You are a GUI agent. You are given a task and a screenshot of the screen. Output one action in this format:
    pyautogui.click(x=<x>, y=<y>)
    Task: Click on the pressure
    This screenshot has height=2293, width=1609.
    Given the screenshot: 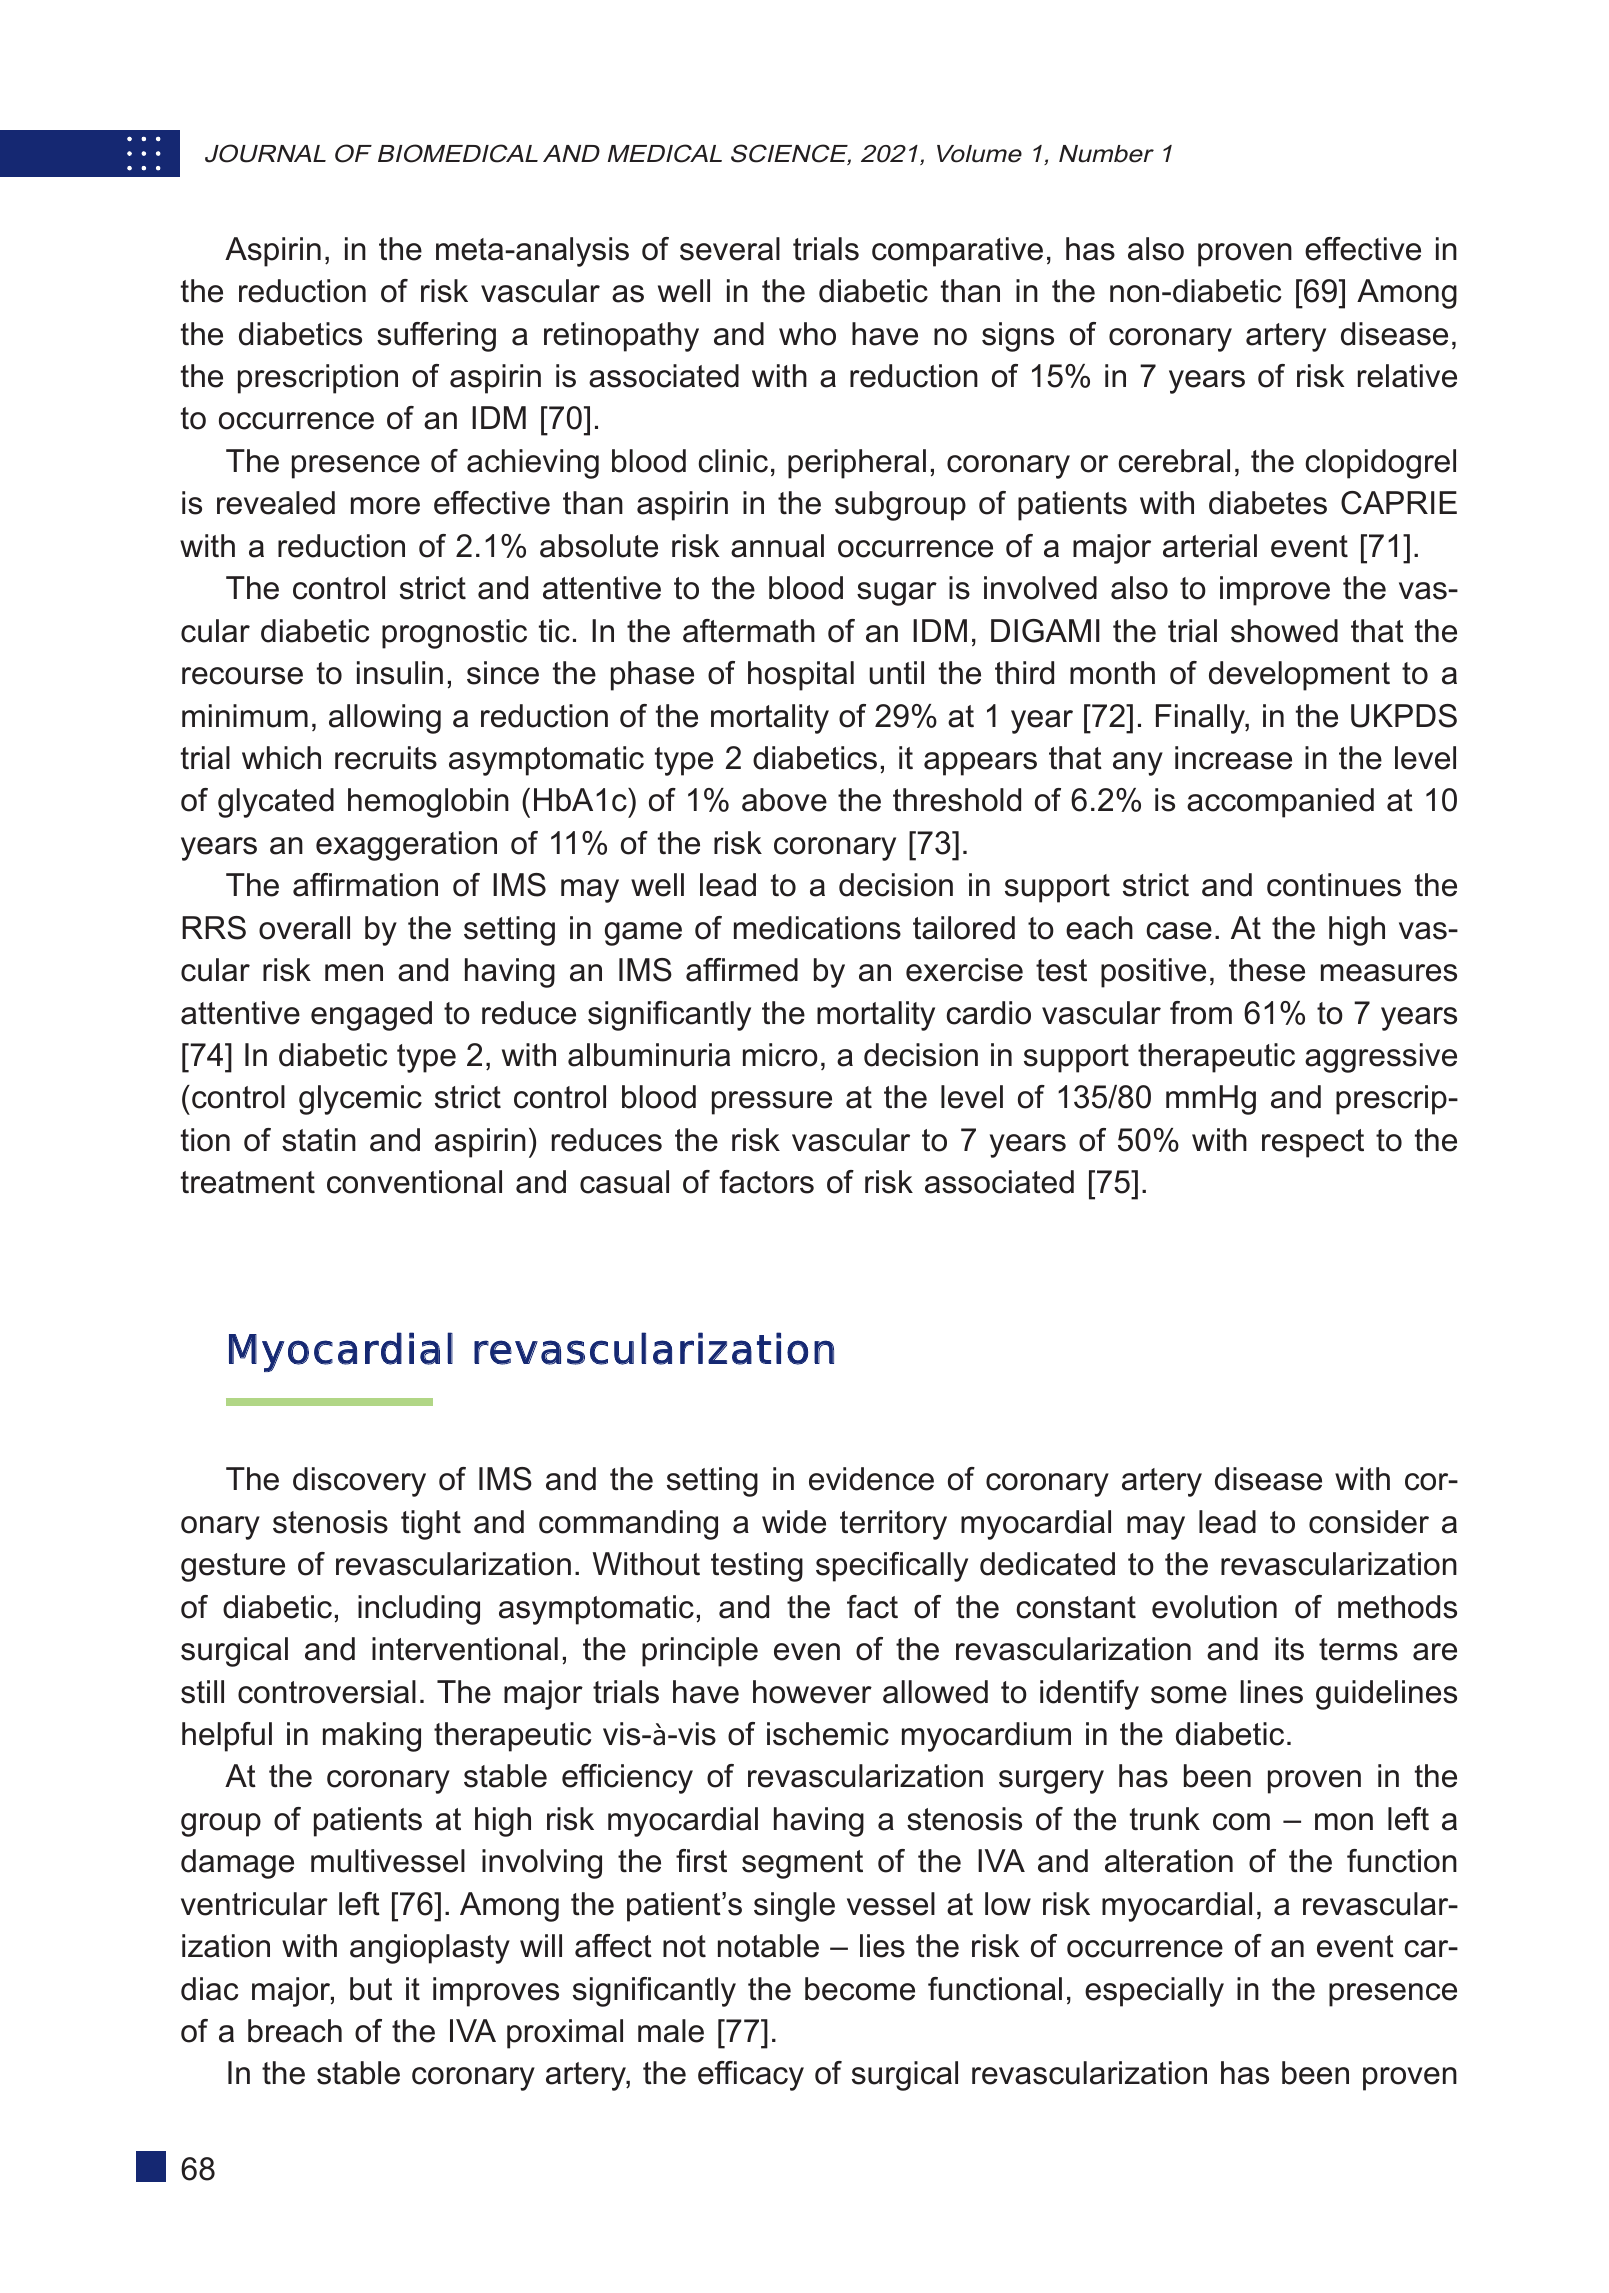 What is the action you would take?
    pyautogui.click(x=772, y=1103)
